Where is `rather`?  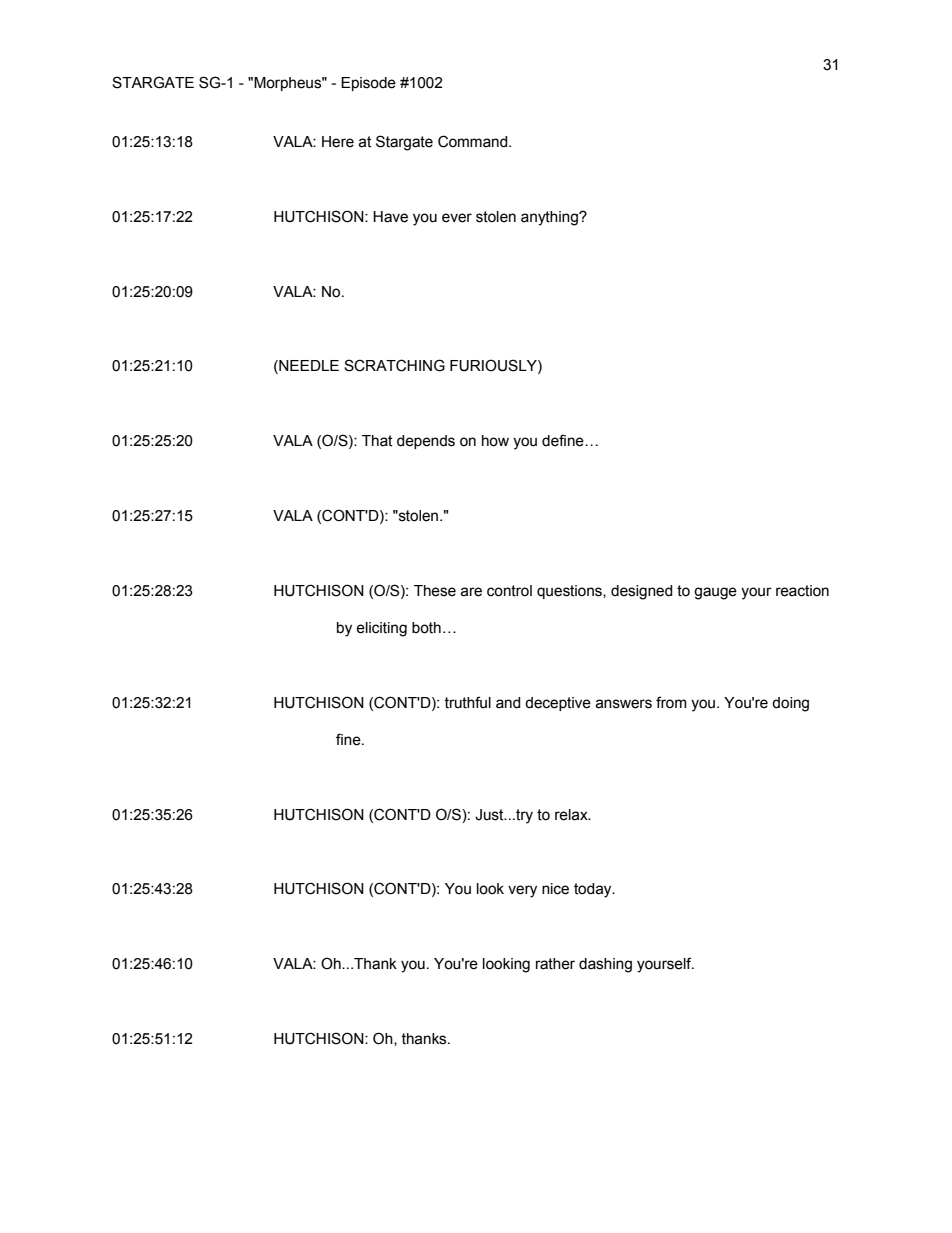 rather is located at coordinates (555, 964).
